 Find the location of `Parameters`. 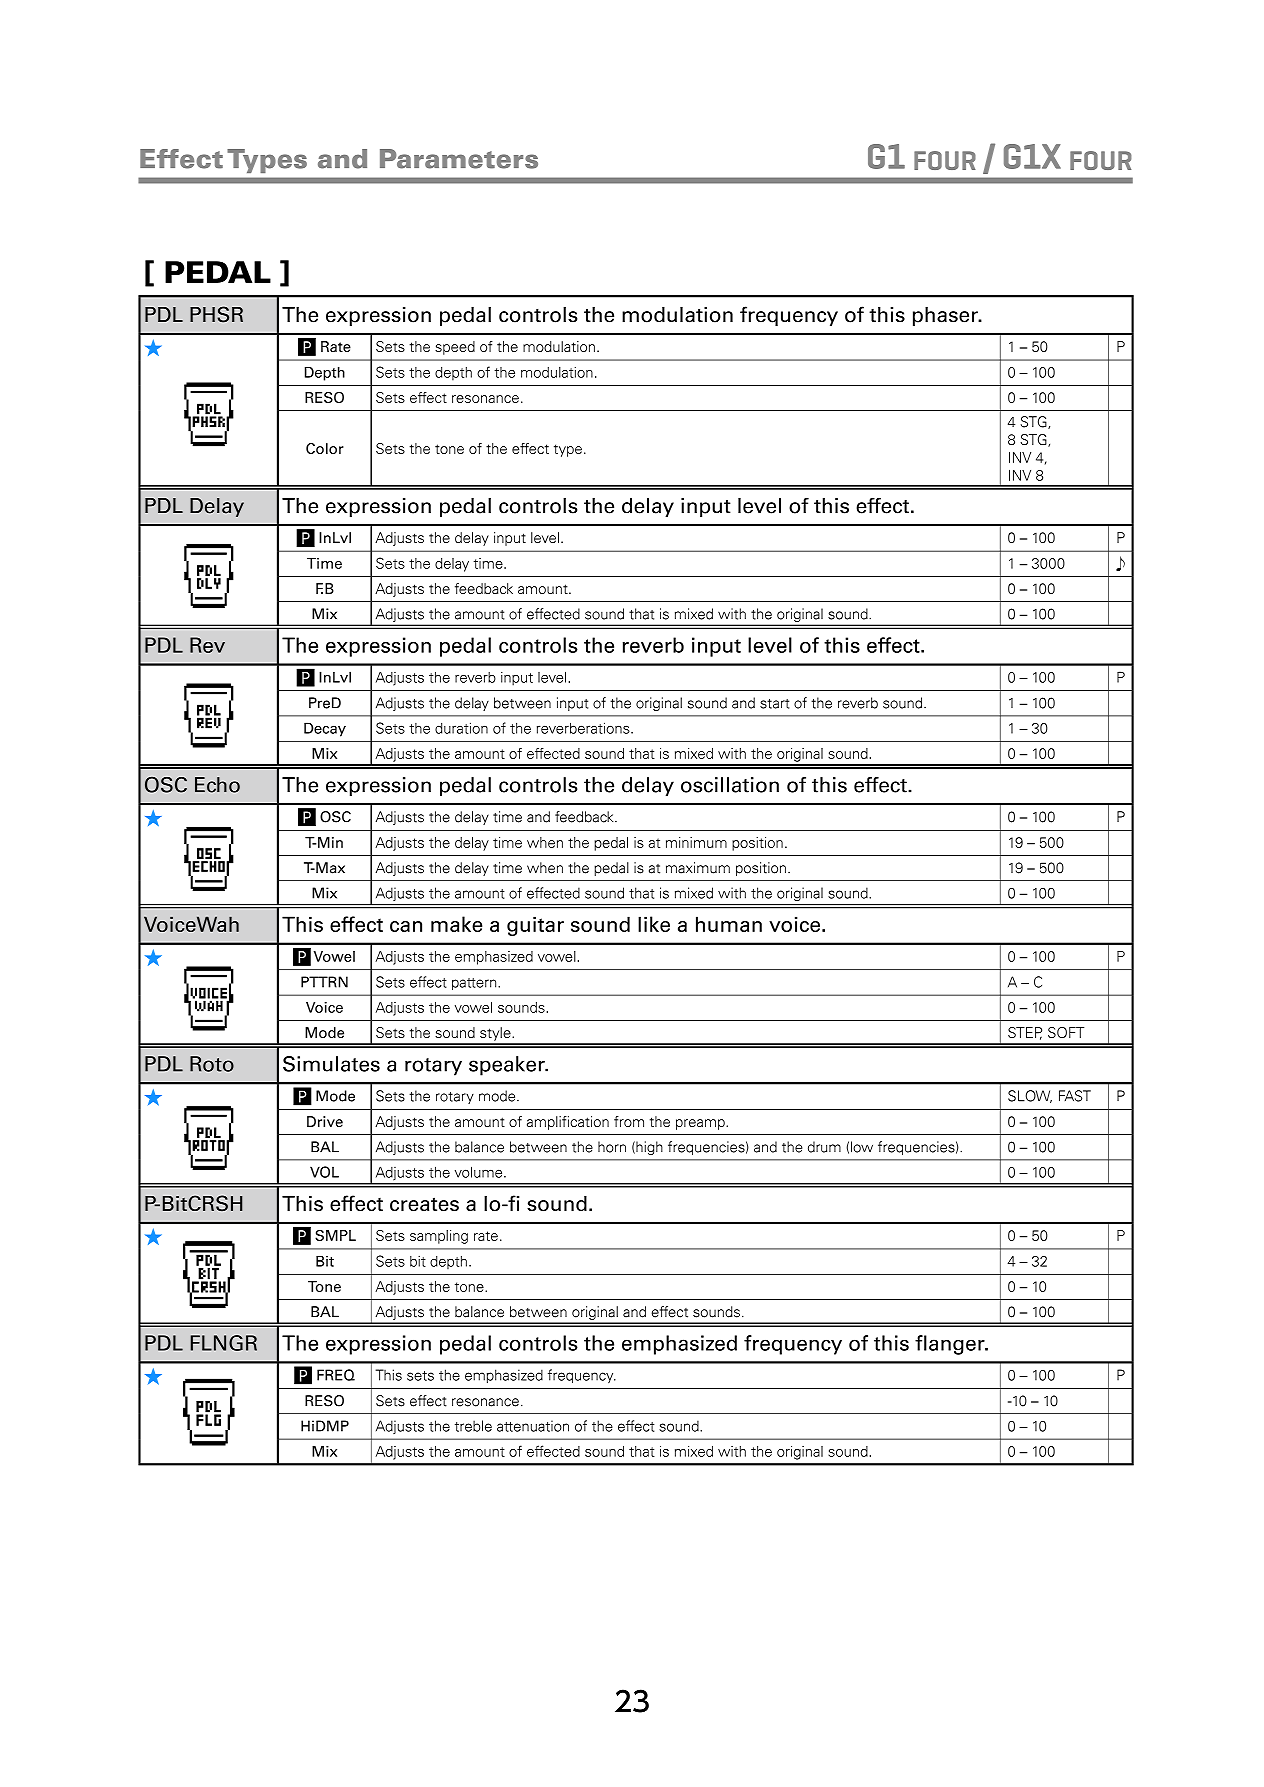

Parameters is located at coordinates (459, 159).
